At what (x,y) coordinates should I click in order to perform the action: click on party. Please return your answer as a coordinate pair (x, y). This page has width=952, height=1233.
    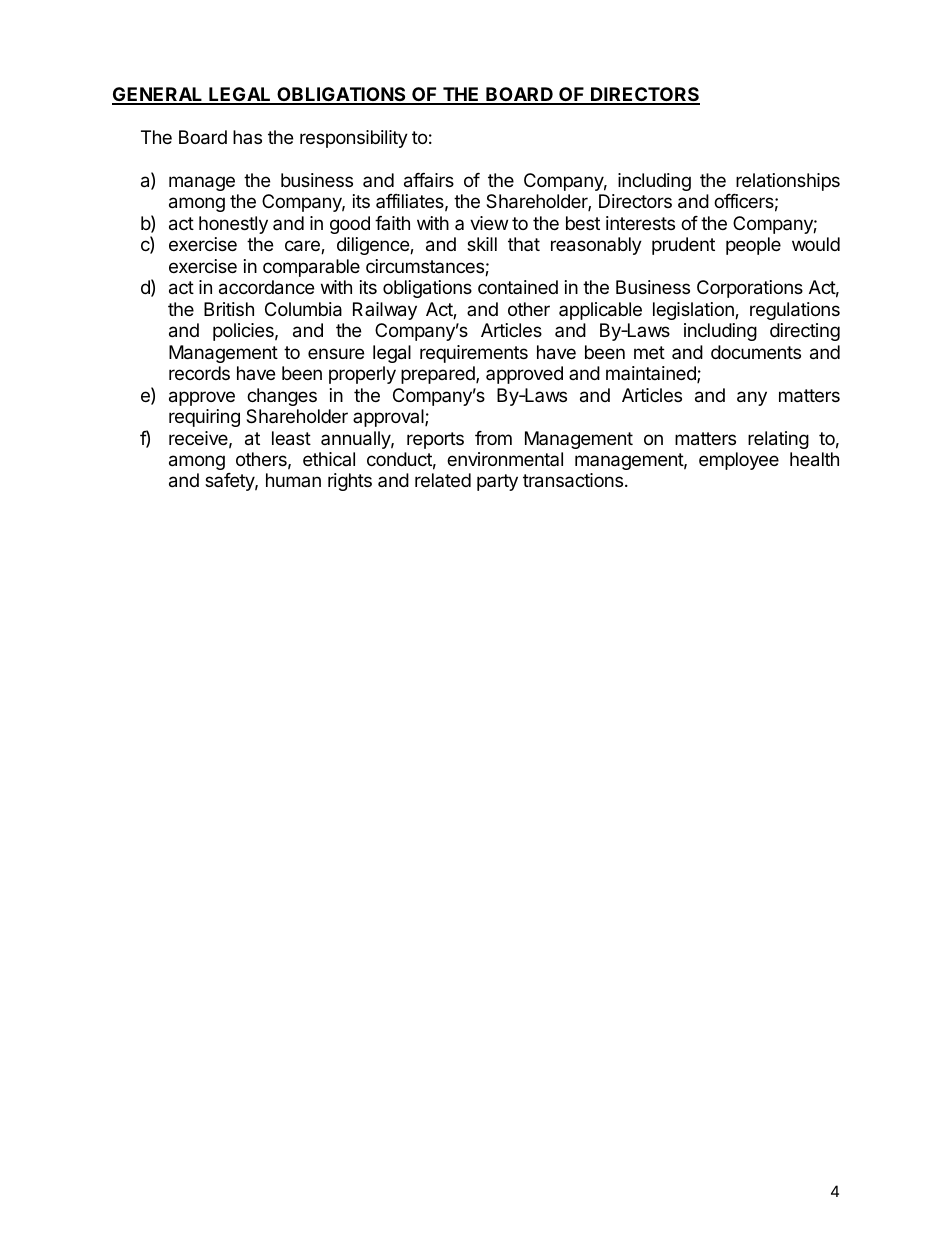
    Looking at the image, I should click on (497, 482).
